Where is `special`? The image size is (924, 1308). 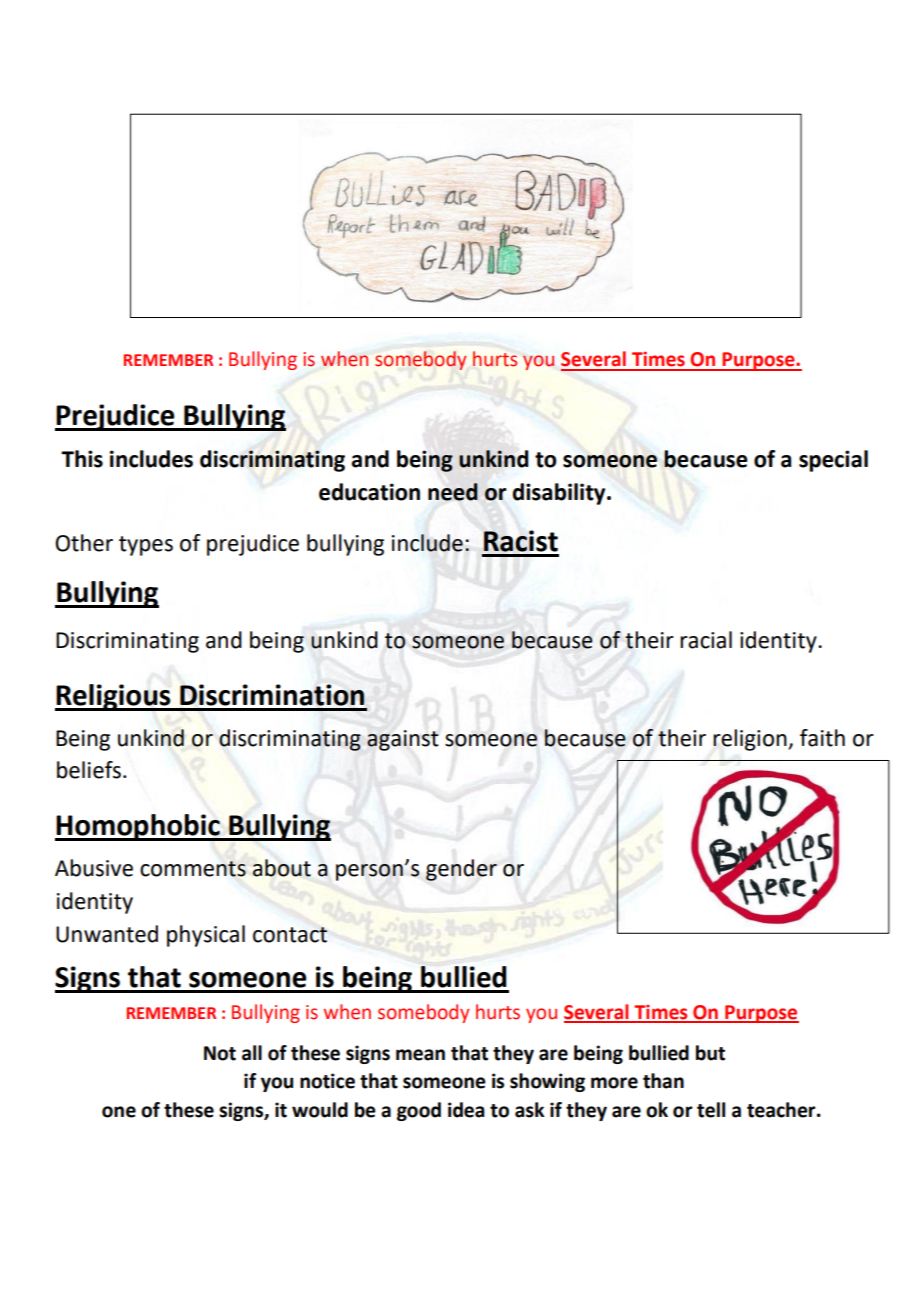 special is located at coordinates (833, 461).
